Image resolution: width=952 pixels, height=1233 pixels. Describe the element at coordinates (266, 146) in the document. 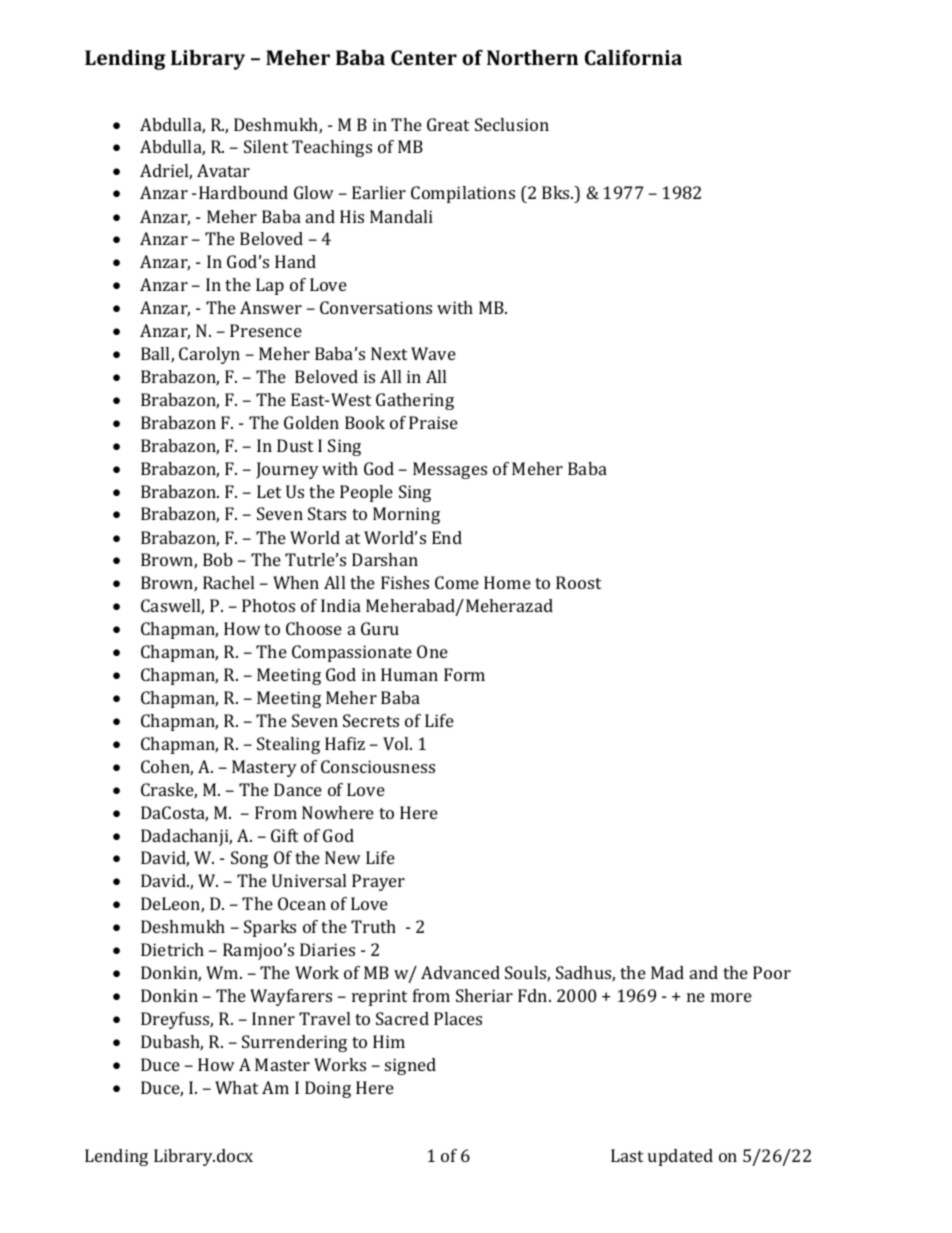

I see `Silent` at that location.
